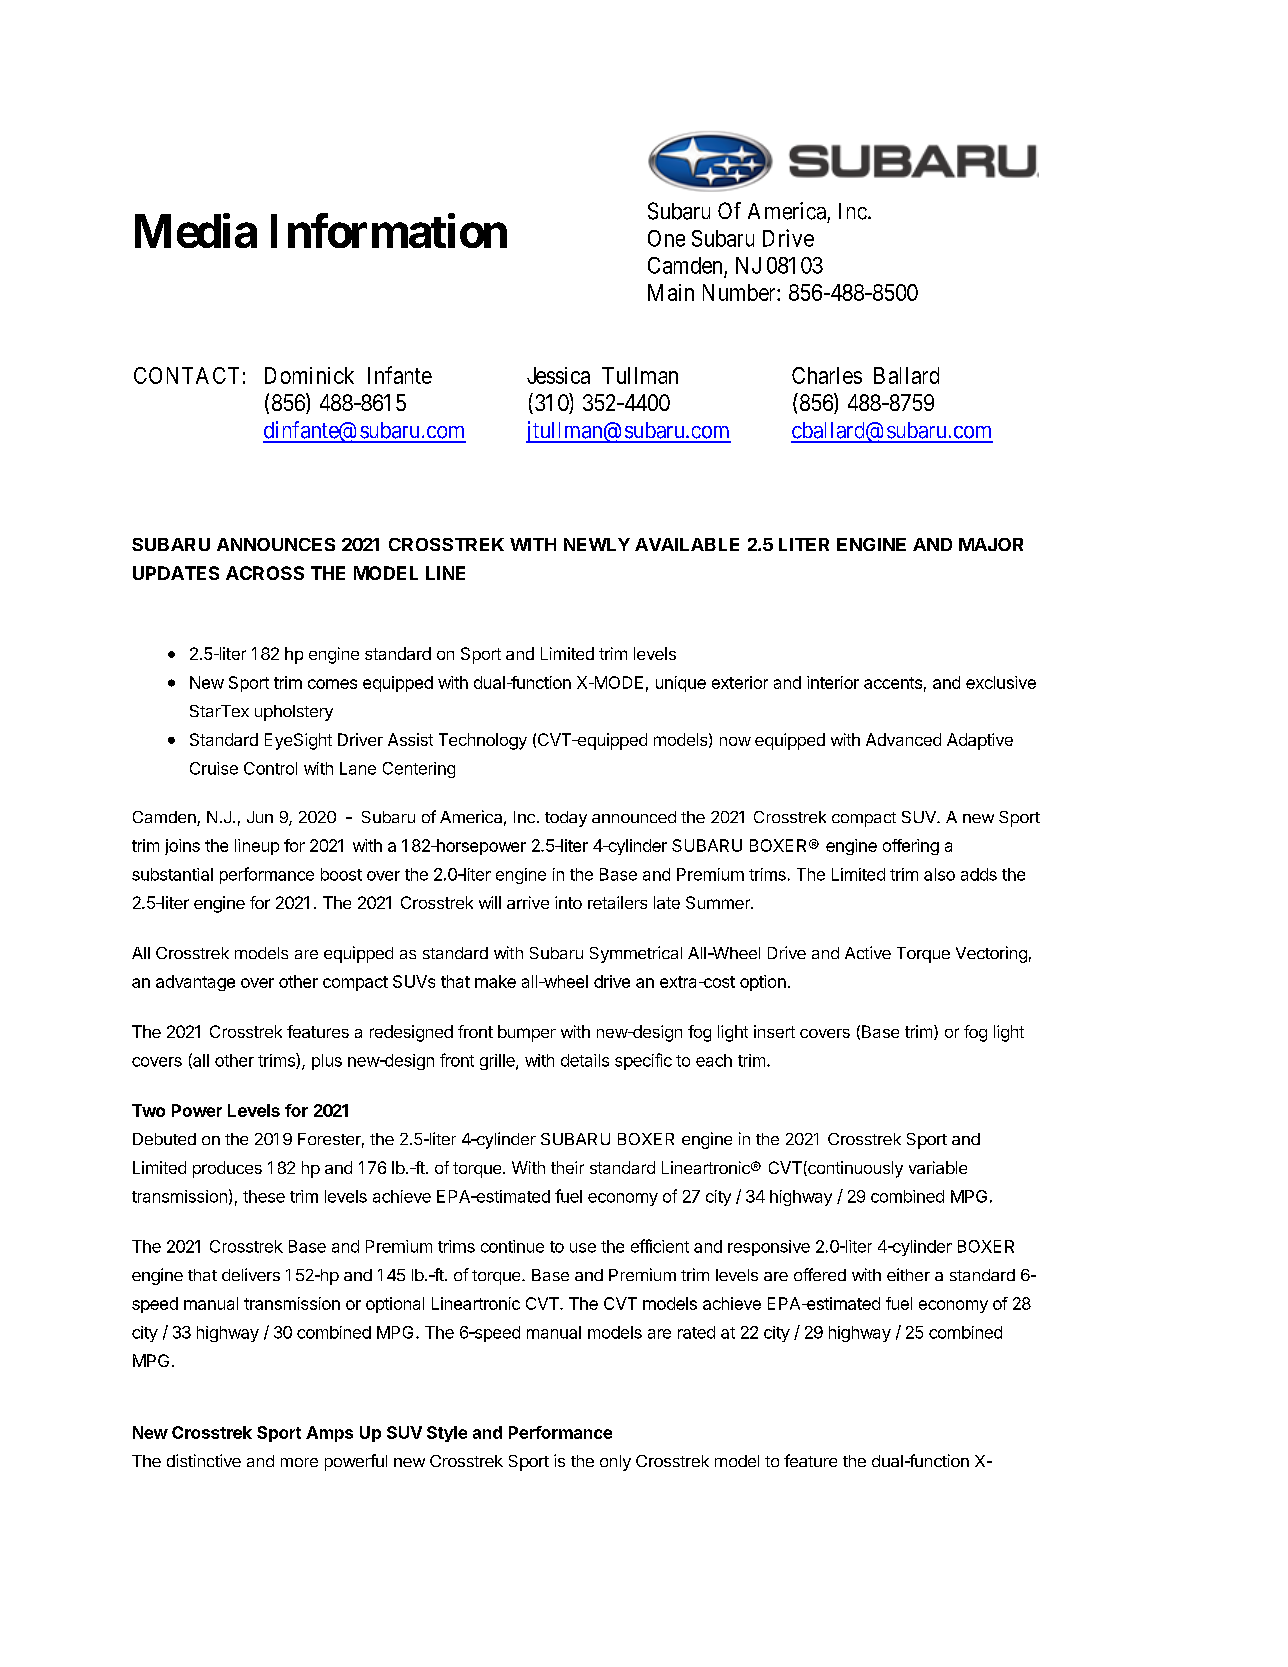 This screenshot has width=1288, height=1667. What do you see at coordinates (227, 1169) in the screenshot?
I see `produces` at bounding box center [227, 1169].
